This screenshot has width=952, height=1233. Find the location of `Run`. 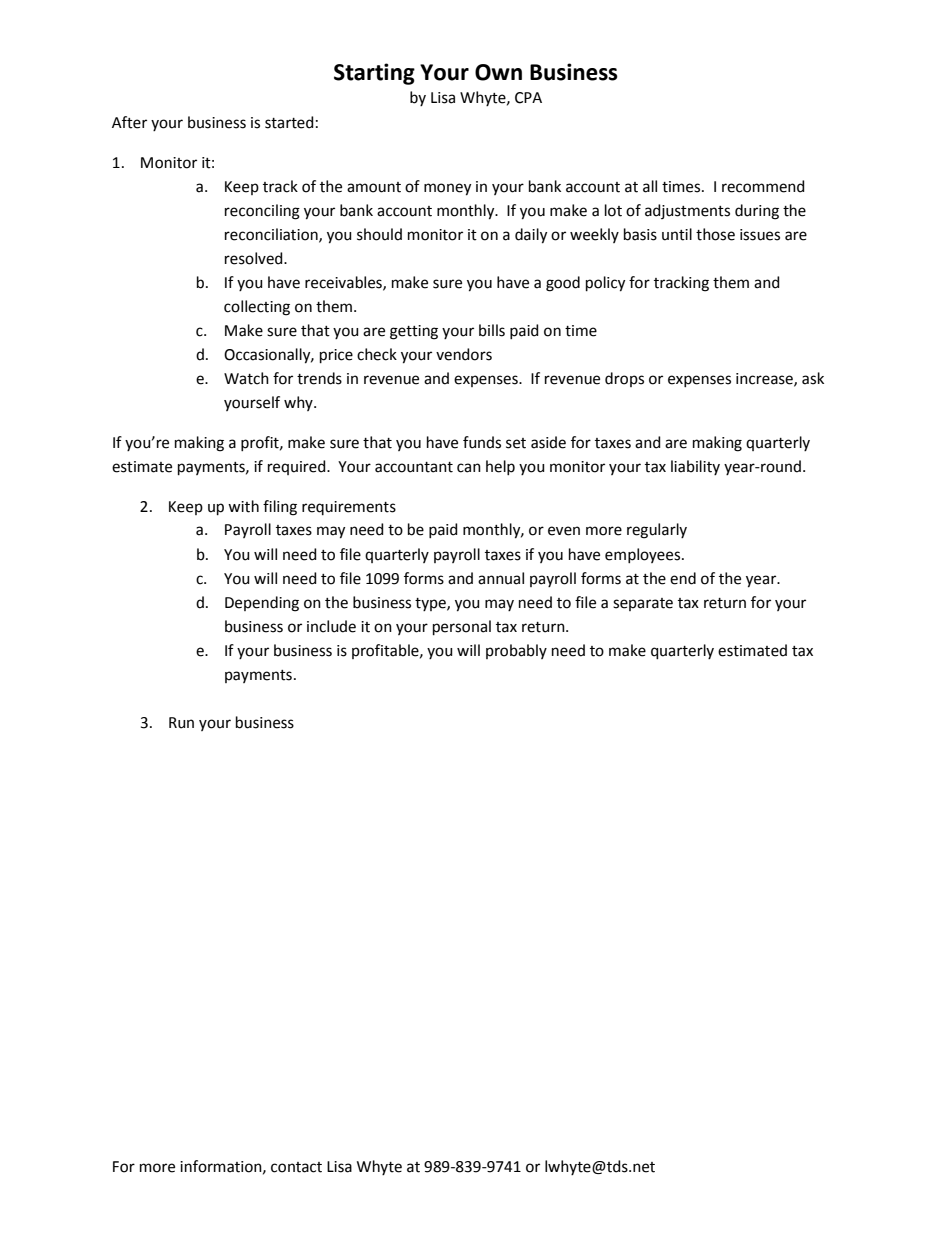

Run is located at coordinates (181, 723).
